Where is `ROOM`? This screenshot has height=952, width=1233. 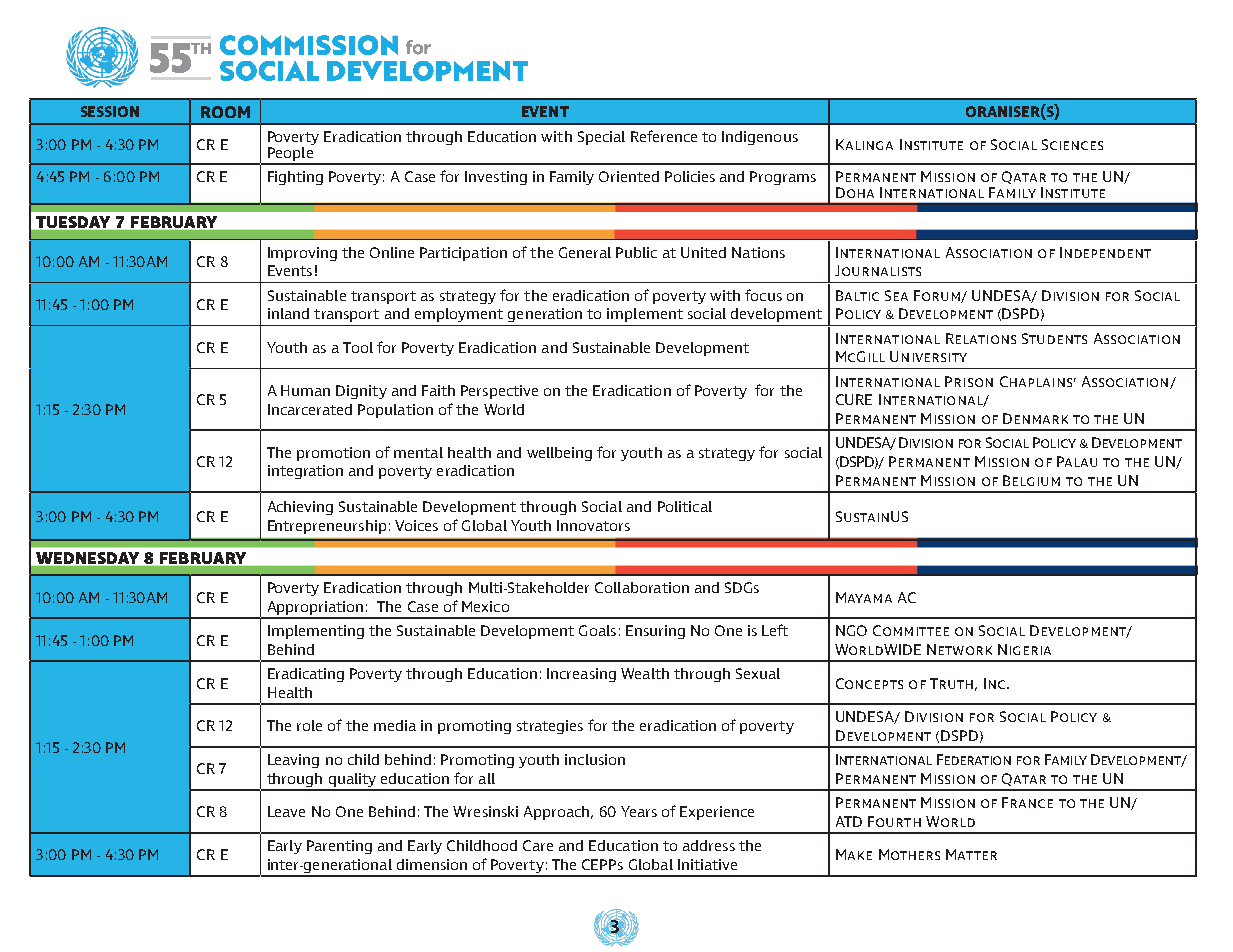 ROOM is located at coordinates (225, 112).
